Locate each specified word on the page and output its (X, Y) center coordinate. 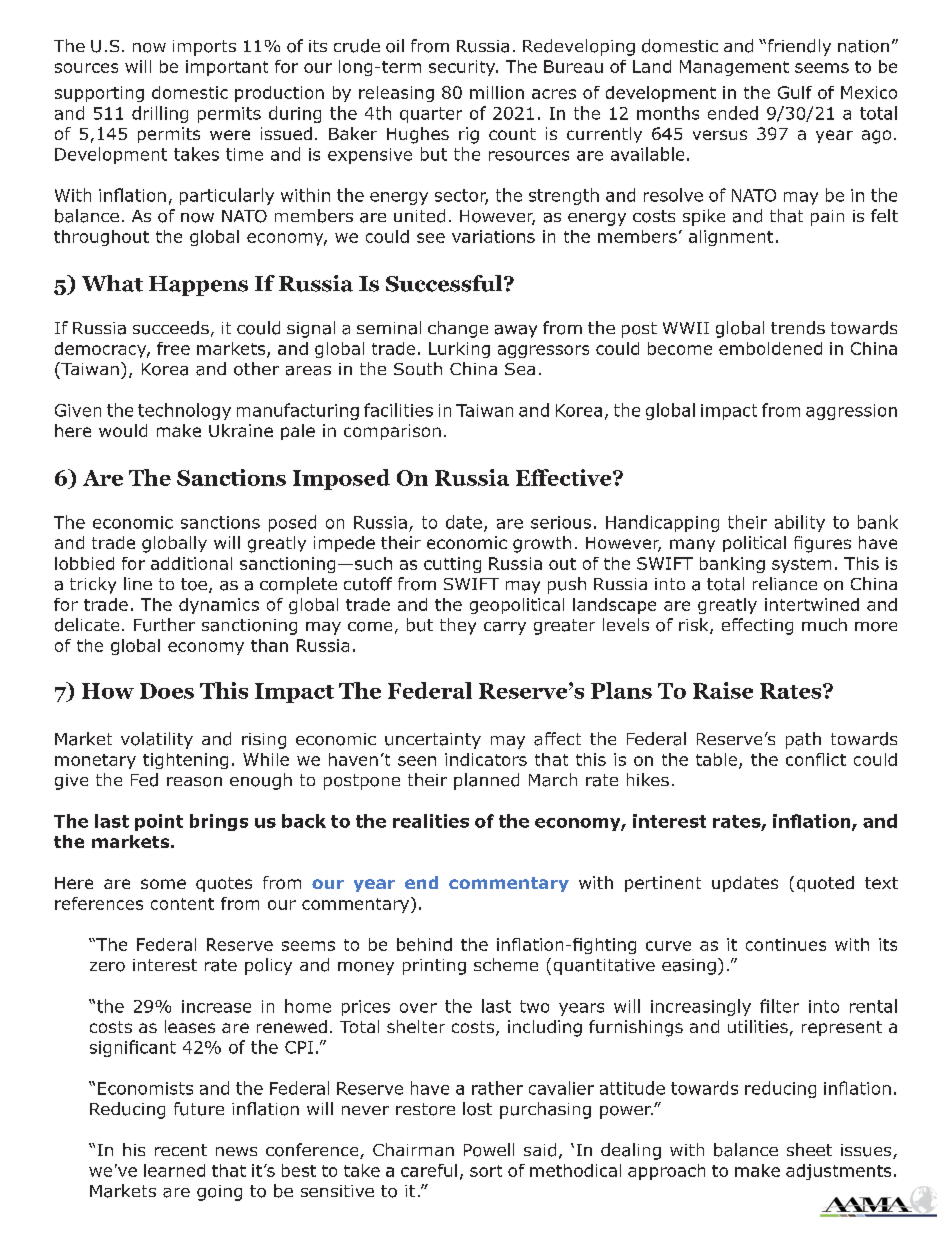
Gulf (795, 92)
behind (424, 944)
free (173, 348)
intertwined (812, 604)
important (227, 68)
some (163, 884)
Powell (489, 1150)
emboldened (770, 348)
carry (505, 628)
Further (164, 625)
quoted (825, 884)
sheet (809, 1149)
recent (181, 1150)
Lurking (459, 350)
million (497, 92)
